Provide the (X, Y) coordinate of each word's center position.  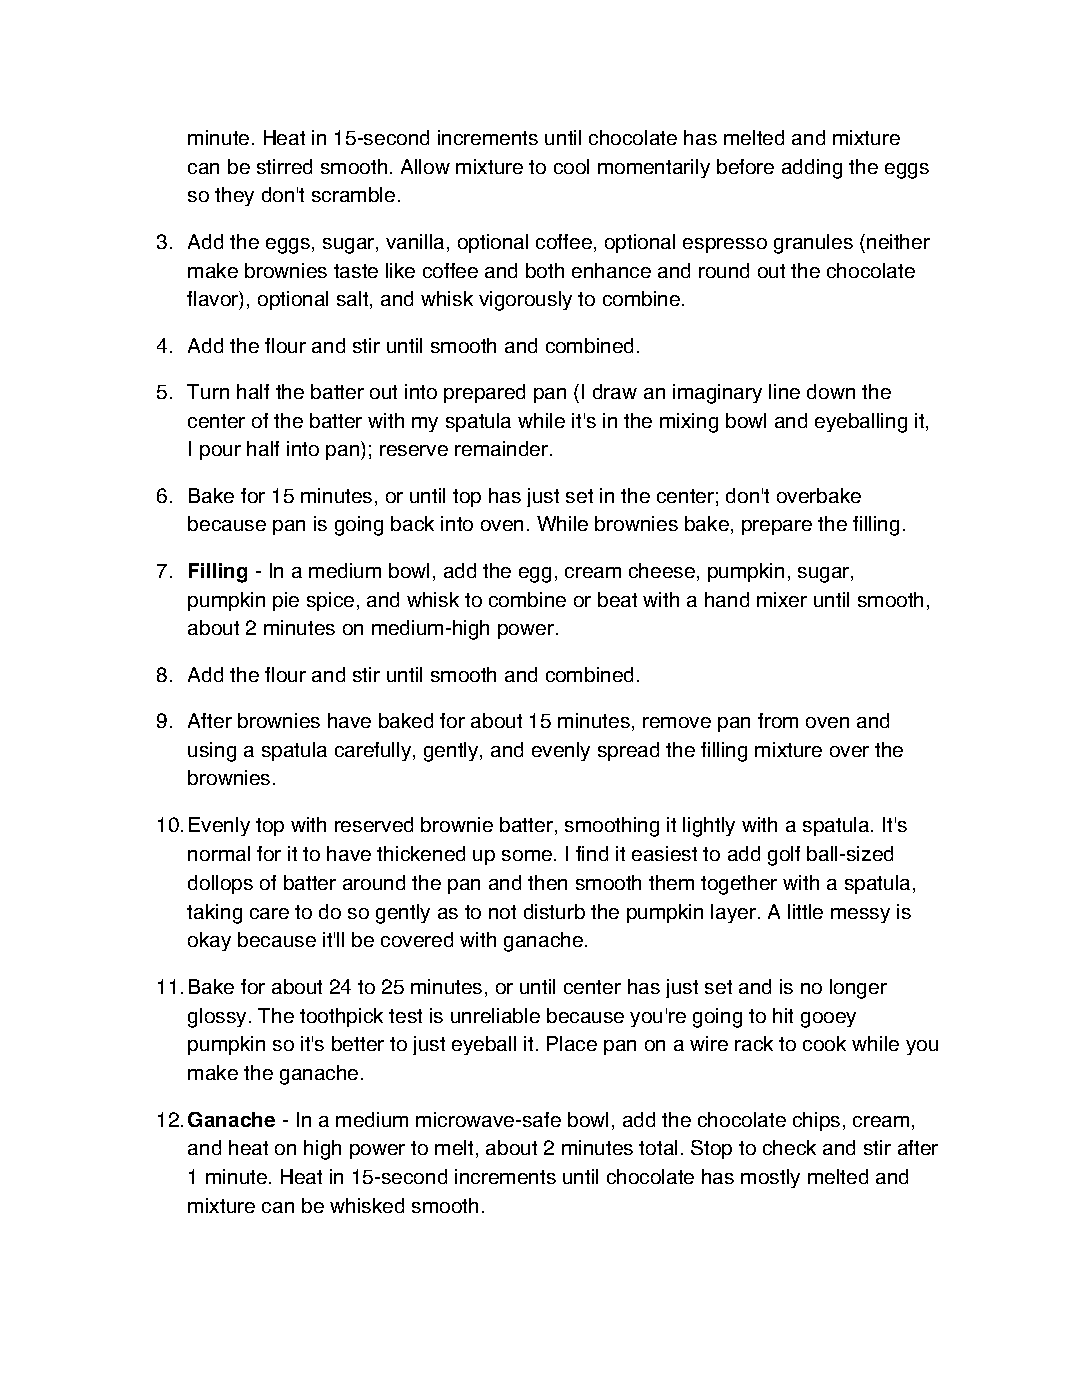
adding (812, 169)
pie (286, 601)
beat (617, 599)
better (358, 1043)
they (234, 196)
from (778, 720)
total (658, 1147)
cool (571, 166)
